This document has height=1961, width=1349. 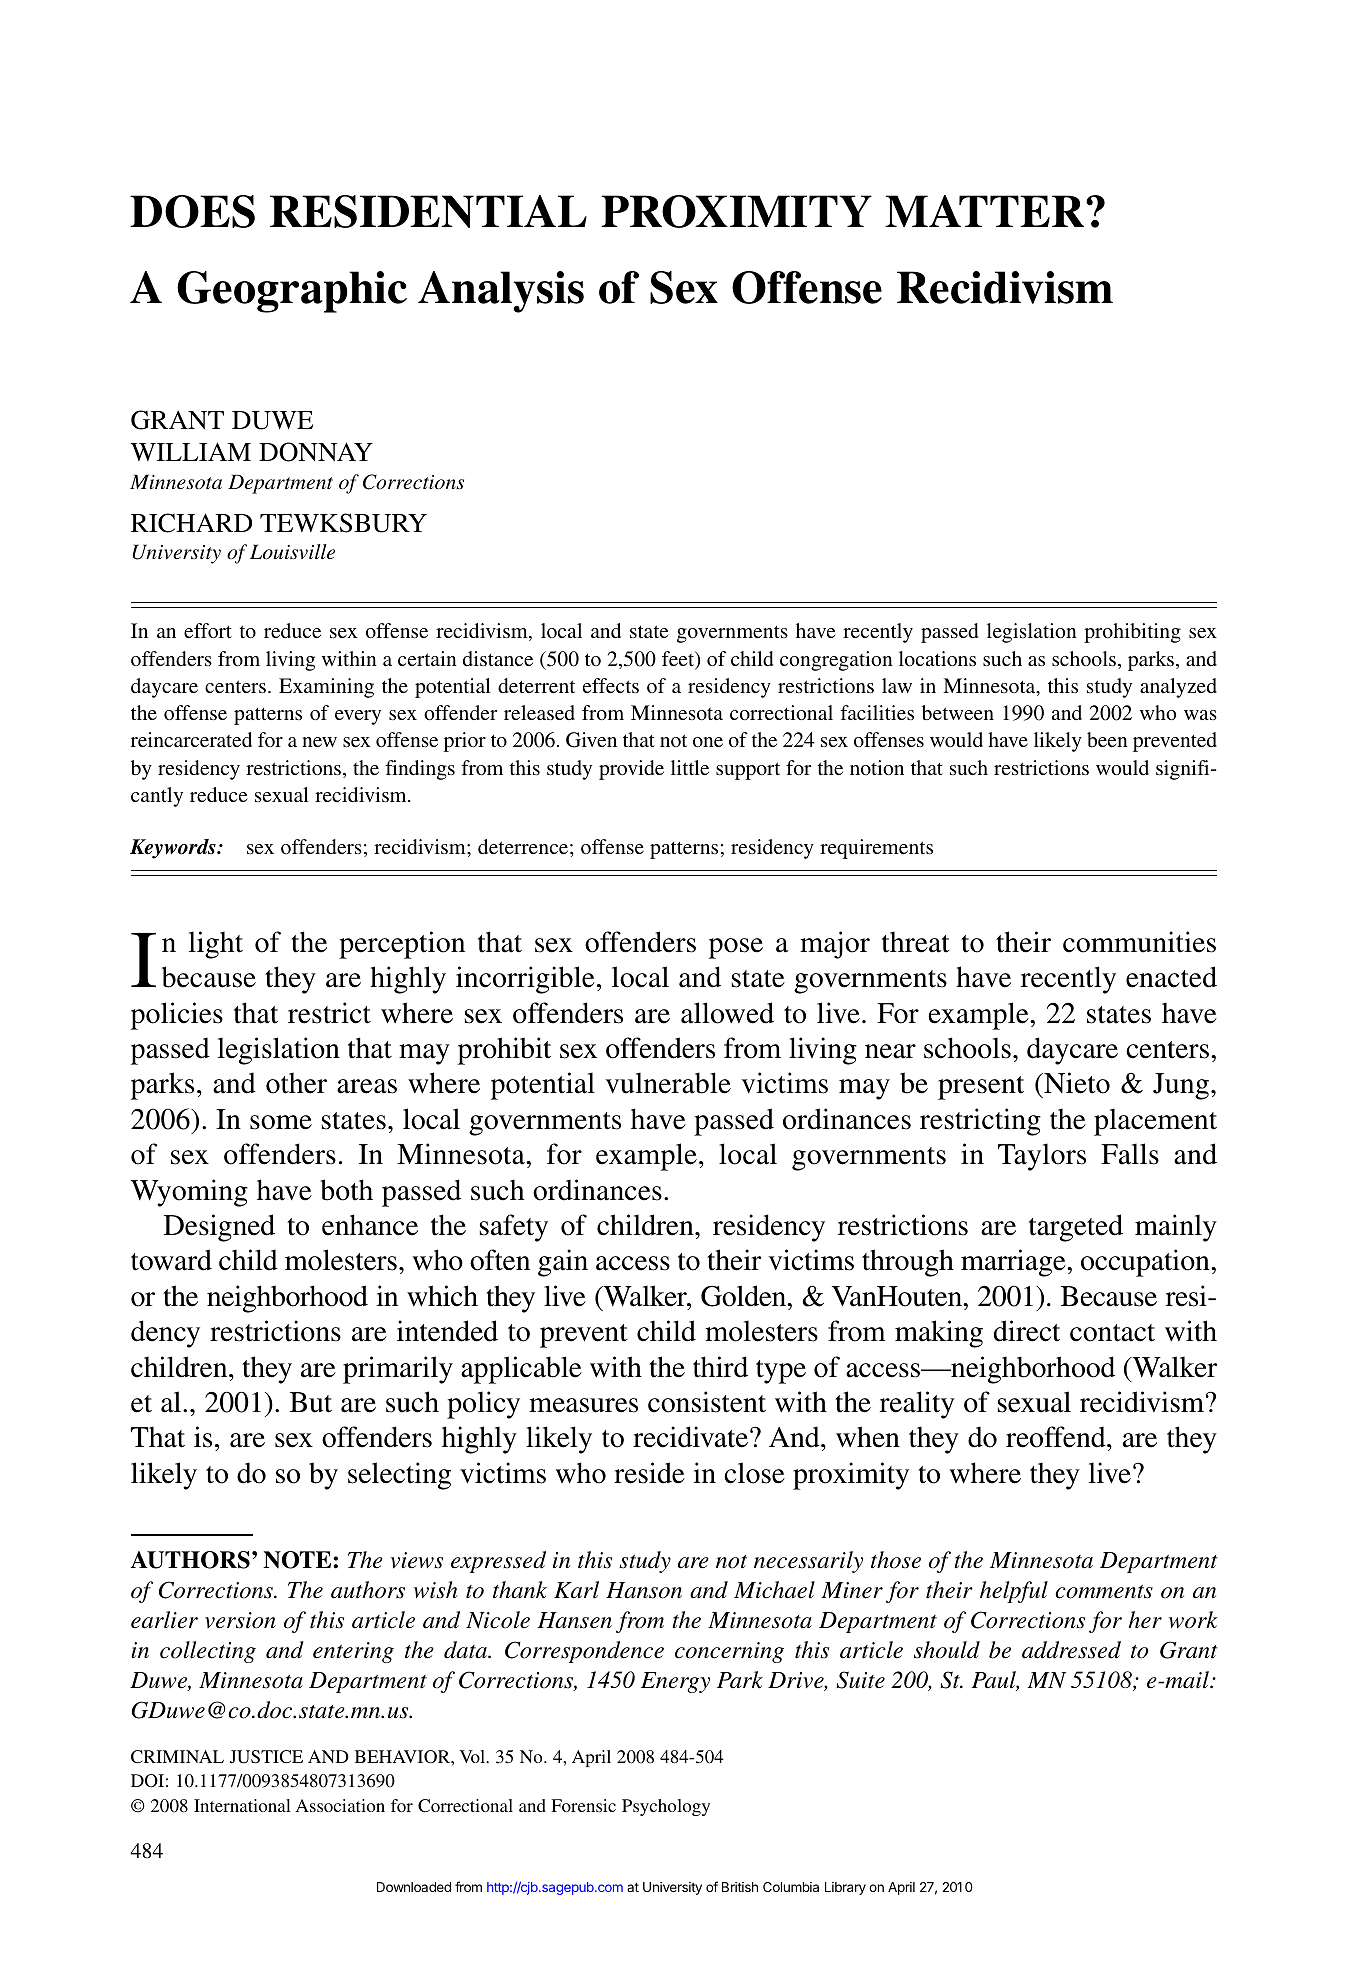 What do you see at coordinates (611, 685) in the document?
I see `effects` at bounding box center [611, 685].
